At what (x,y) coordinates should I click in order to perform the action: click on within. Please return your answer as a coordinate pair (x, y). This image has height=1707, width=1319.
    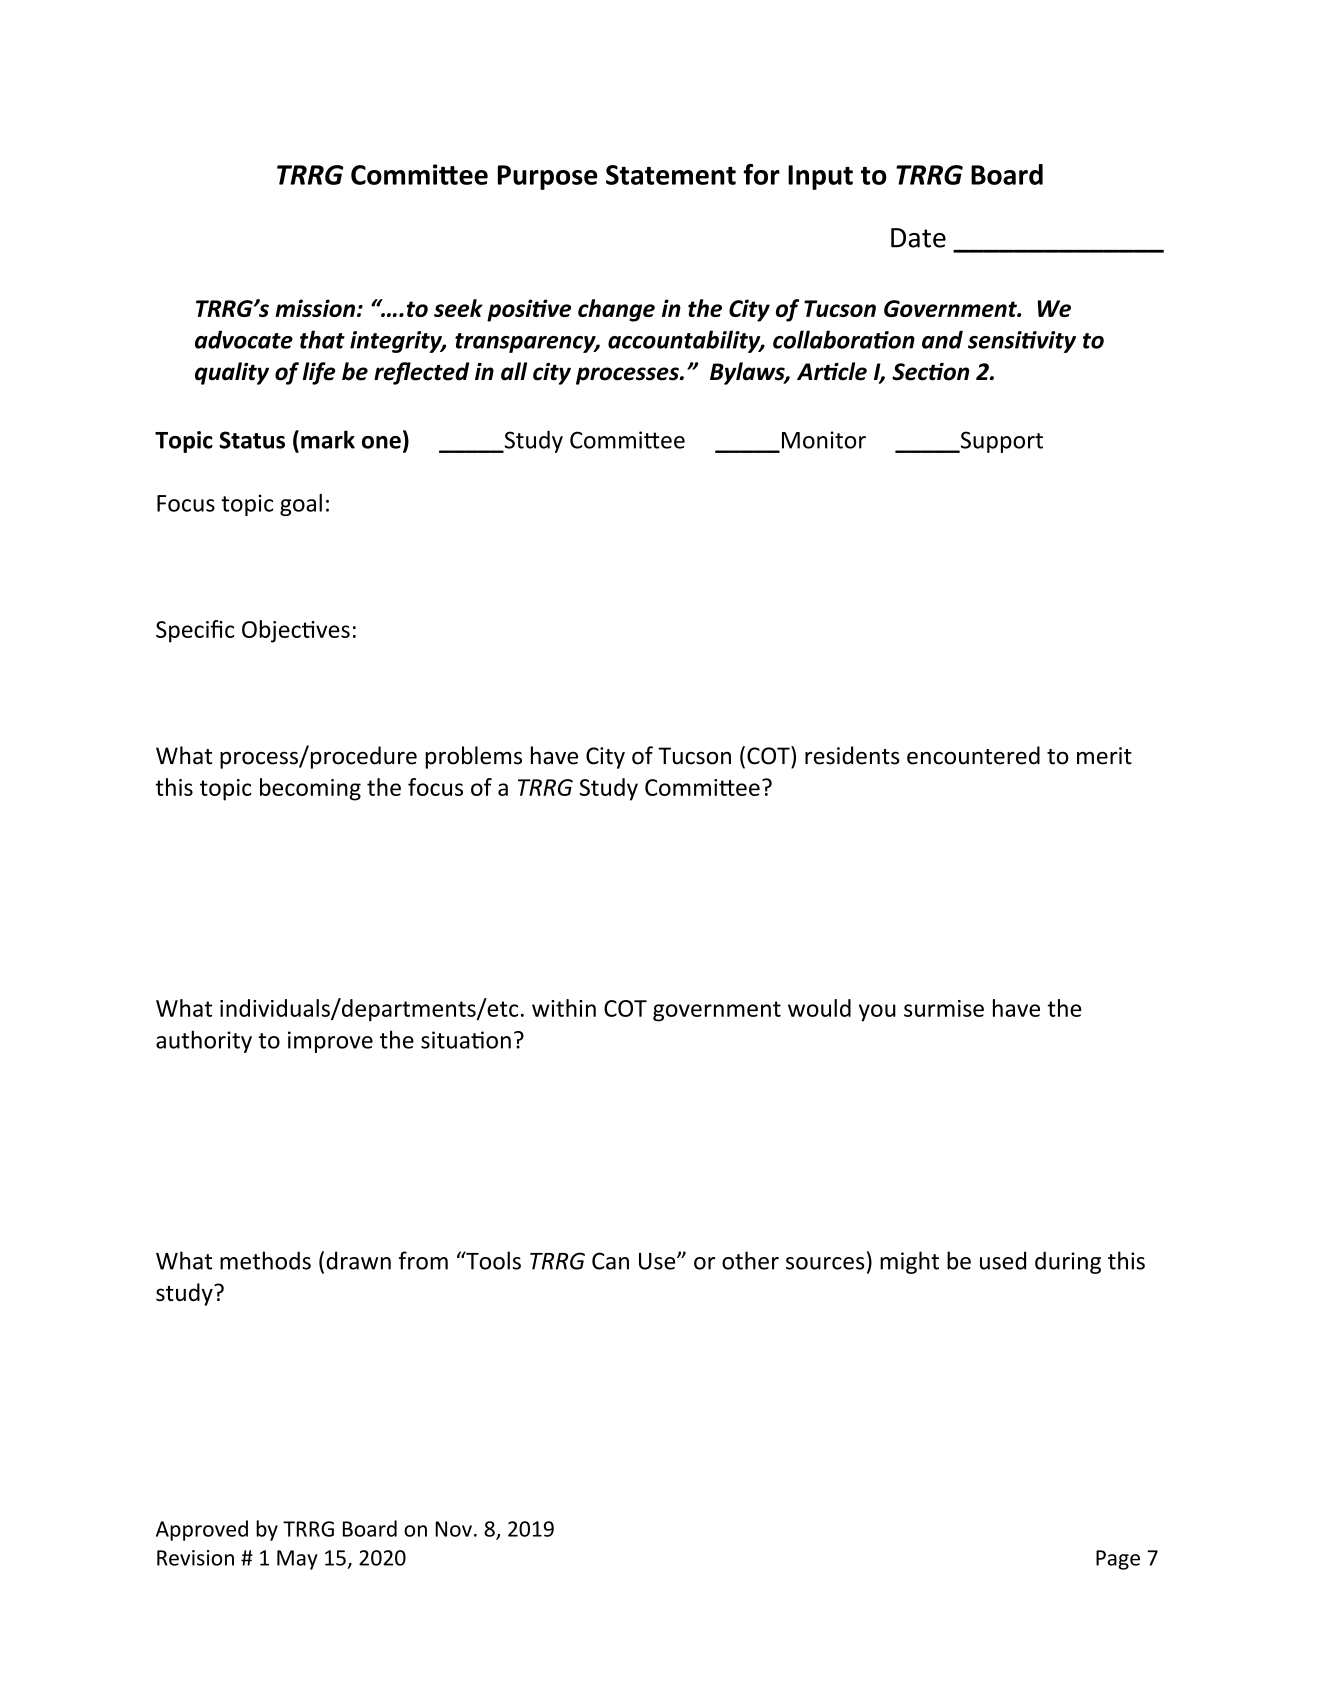
    Looking at the image, I should click on (564, 1008).
